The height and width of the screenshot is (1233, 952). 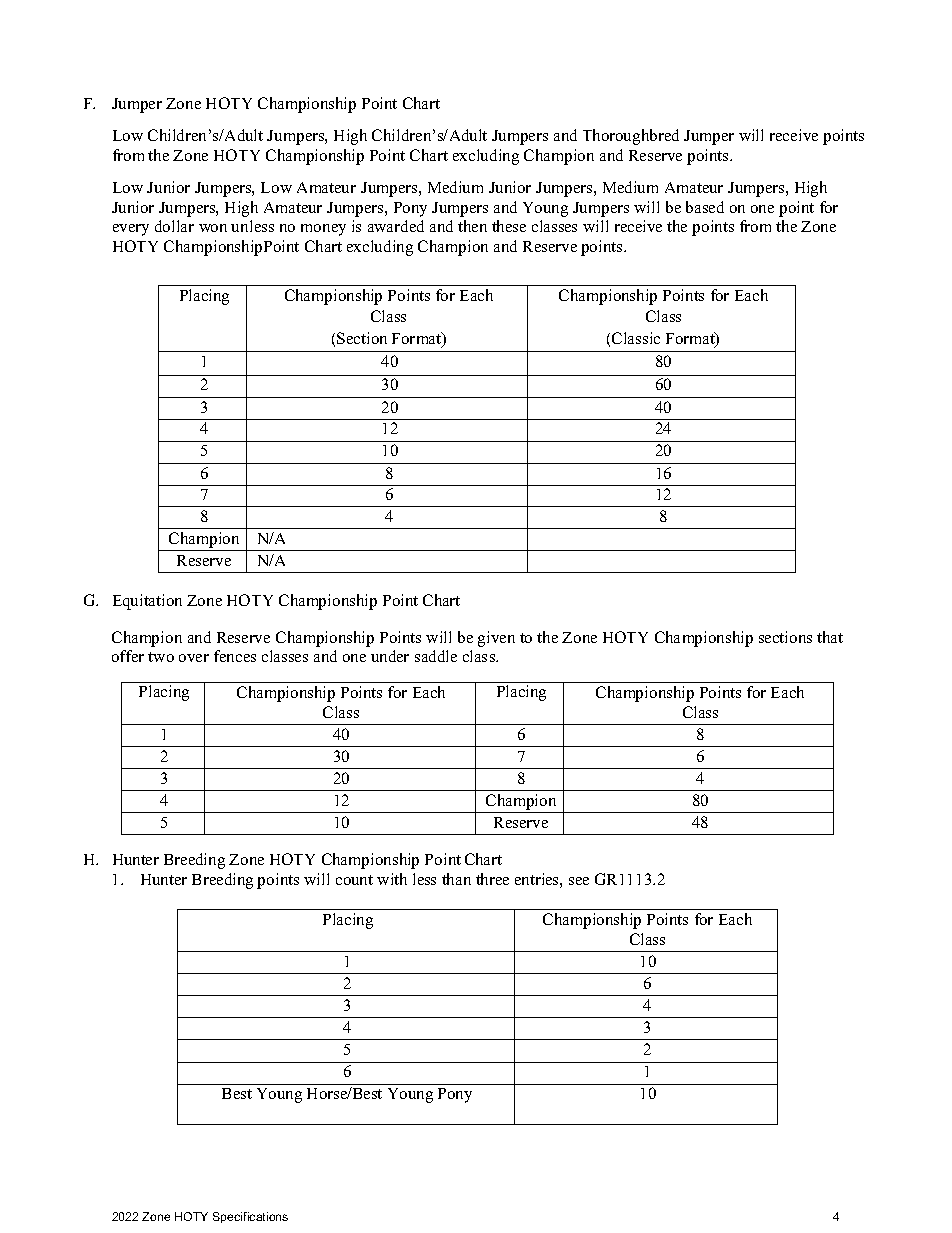 I want to click on over, so click(x=194, y=658).
